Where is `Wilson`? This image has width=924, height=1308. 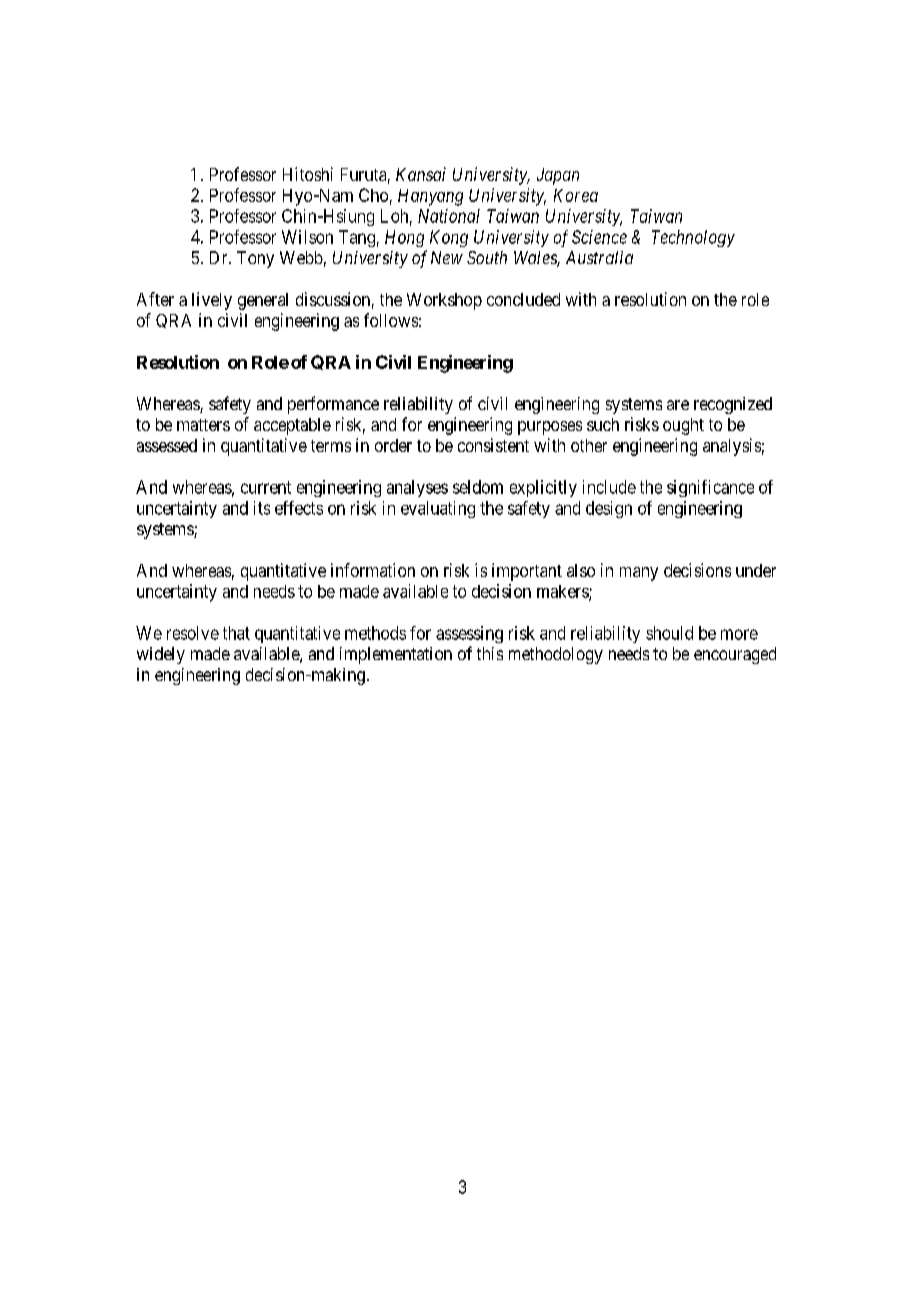
Wilson is located at coordinates (307, 237).
